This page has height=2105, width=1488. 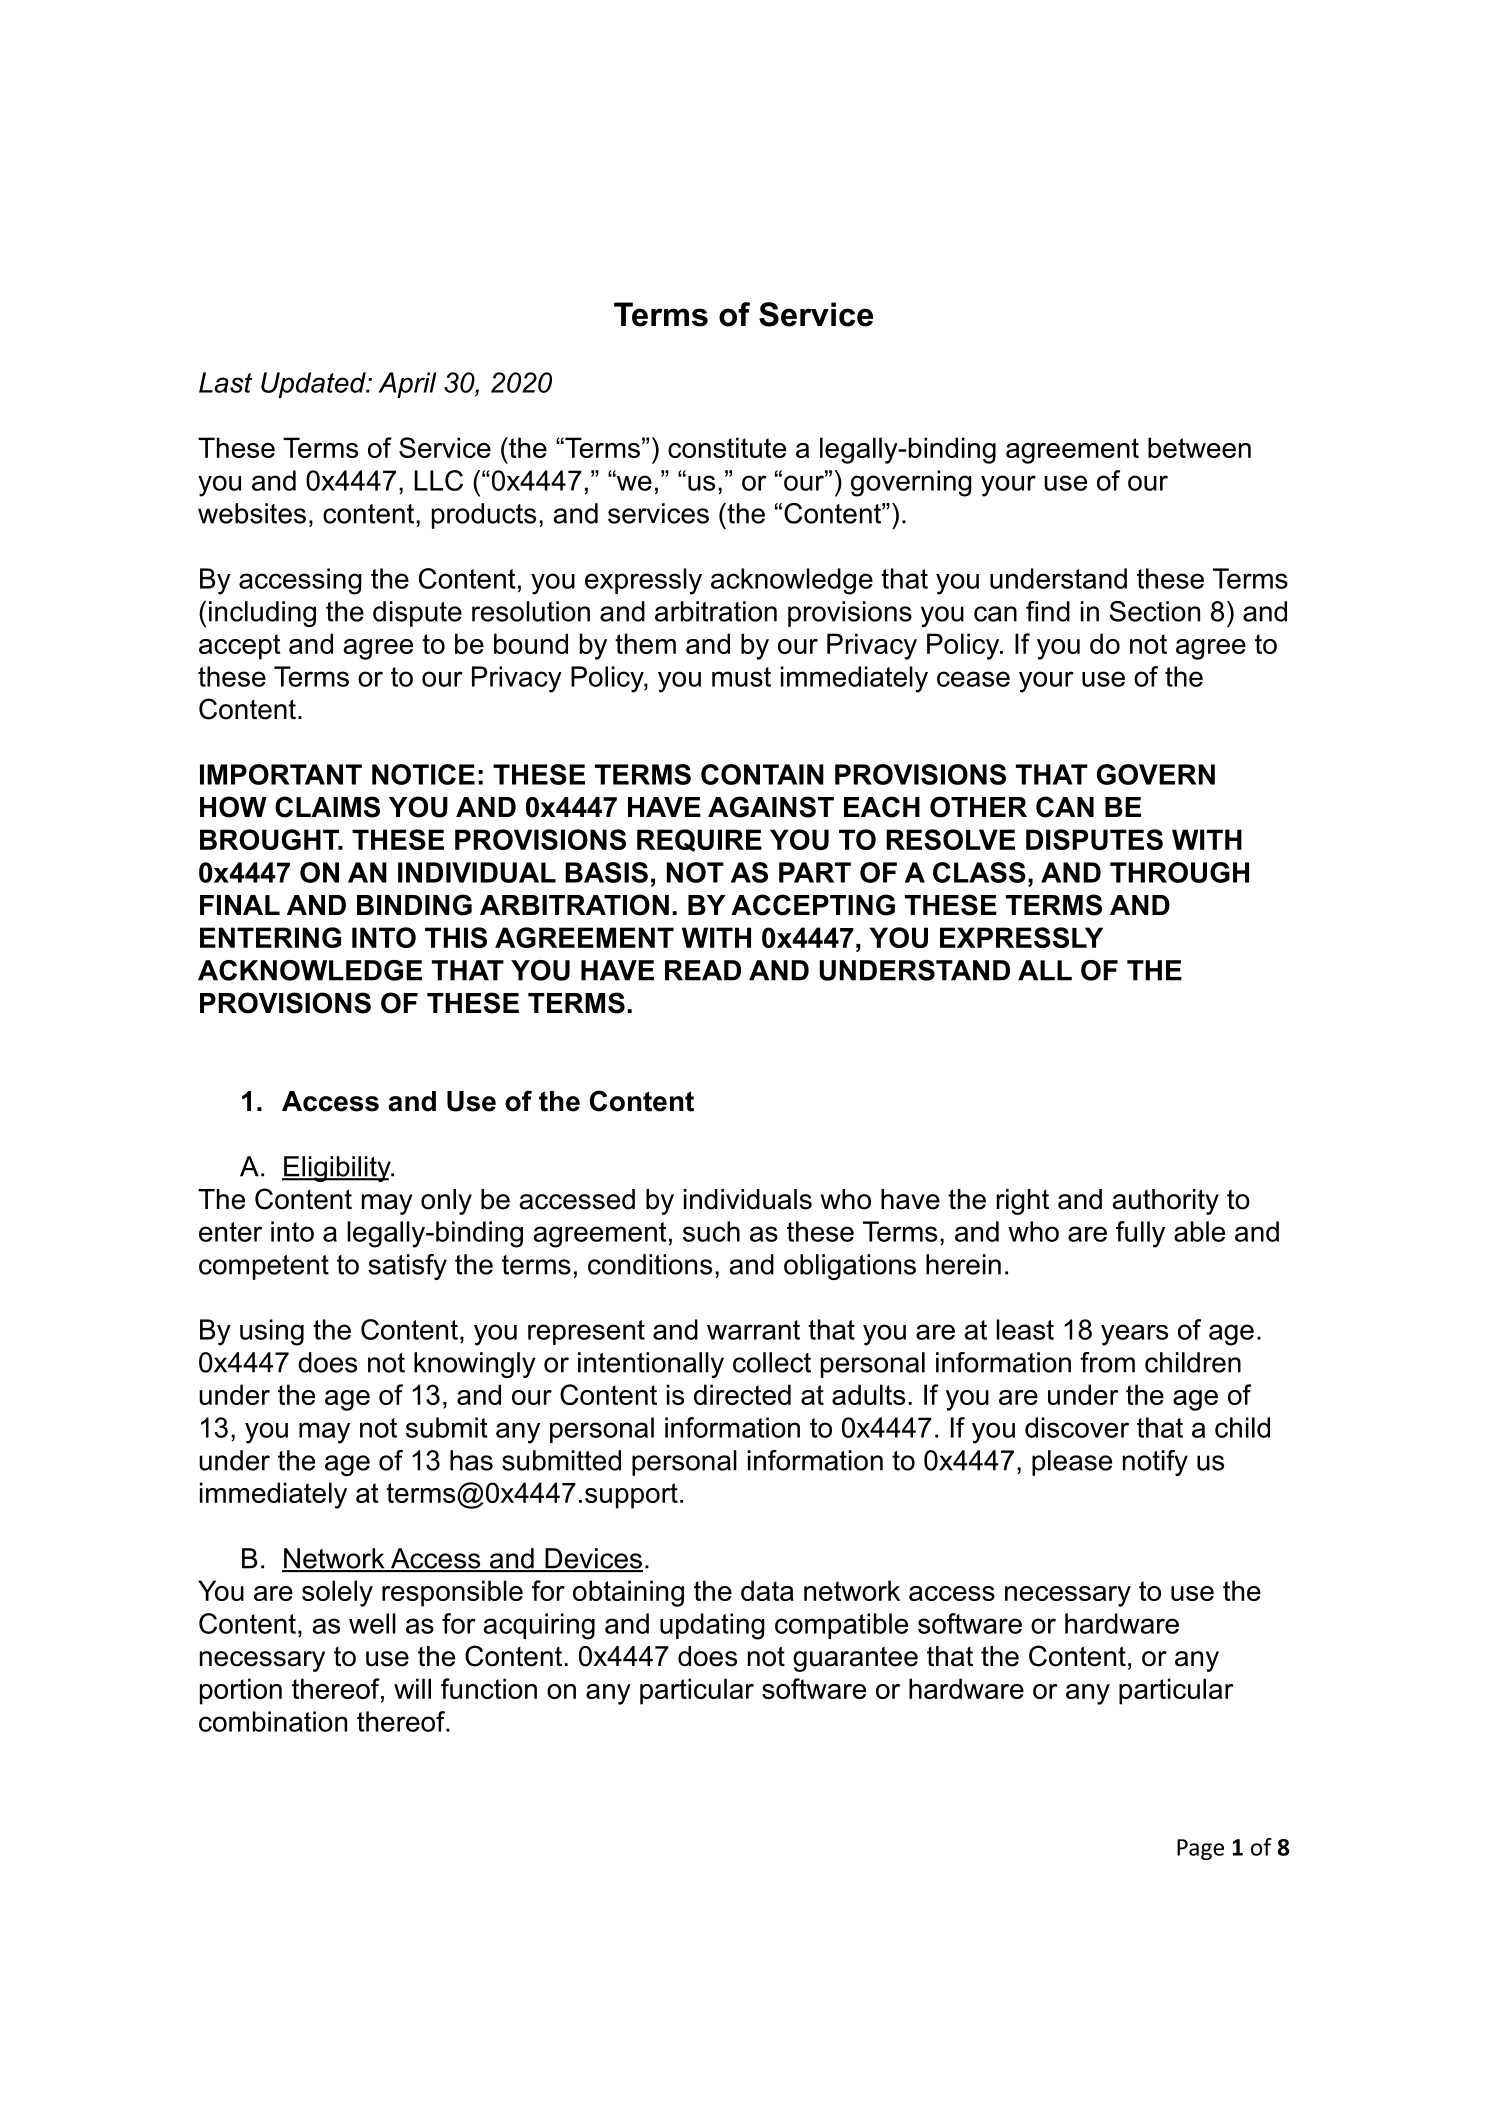 What do you see at coordinates (1179, 872) in the page?
I see `THROUGH` at bounding box center [1179, 872].
